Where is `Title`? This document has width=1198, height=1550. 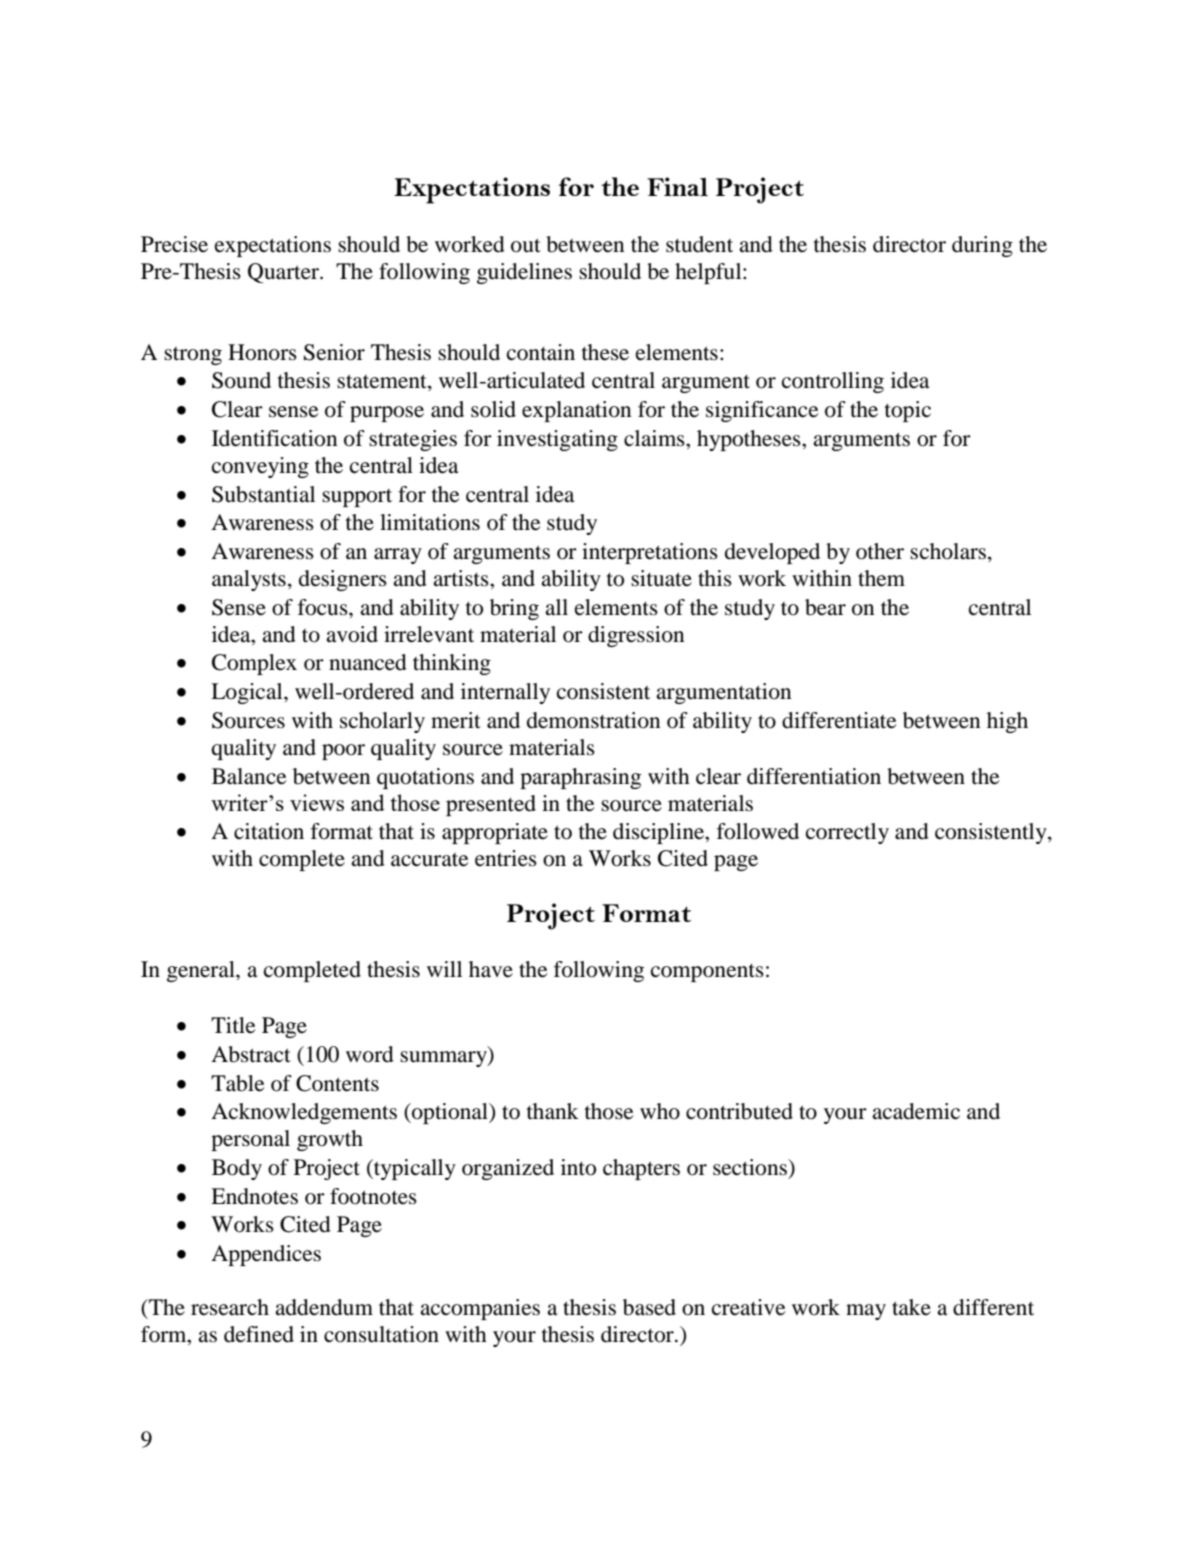
Title is located at coordinates (233, 1025).
